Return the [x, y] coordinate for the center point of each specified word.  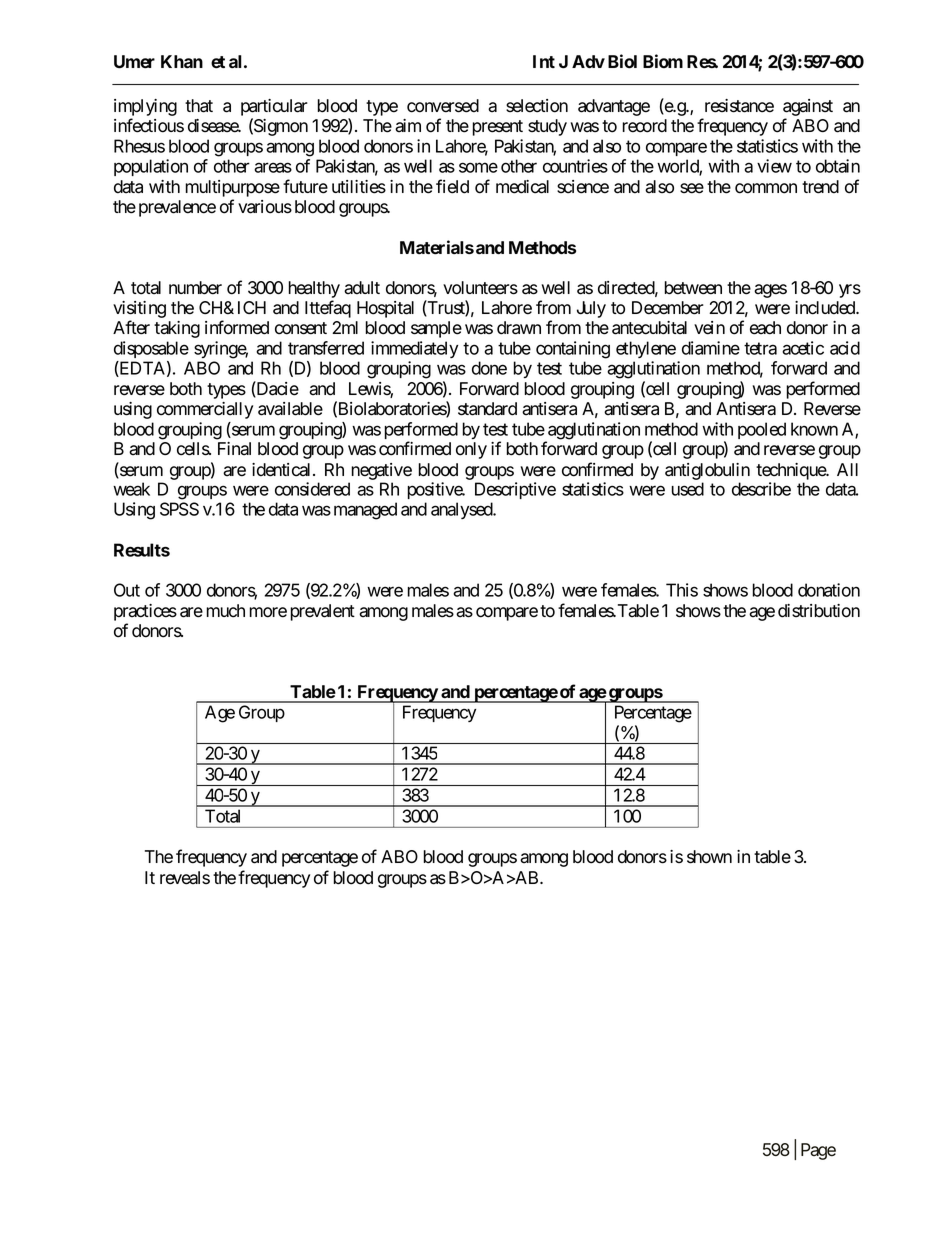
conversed [443, 106]
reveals [185, 878]
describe [761, 489]
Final [234, 449]
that [199, 106]
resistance [739, 106]
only [471, 450]
